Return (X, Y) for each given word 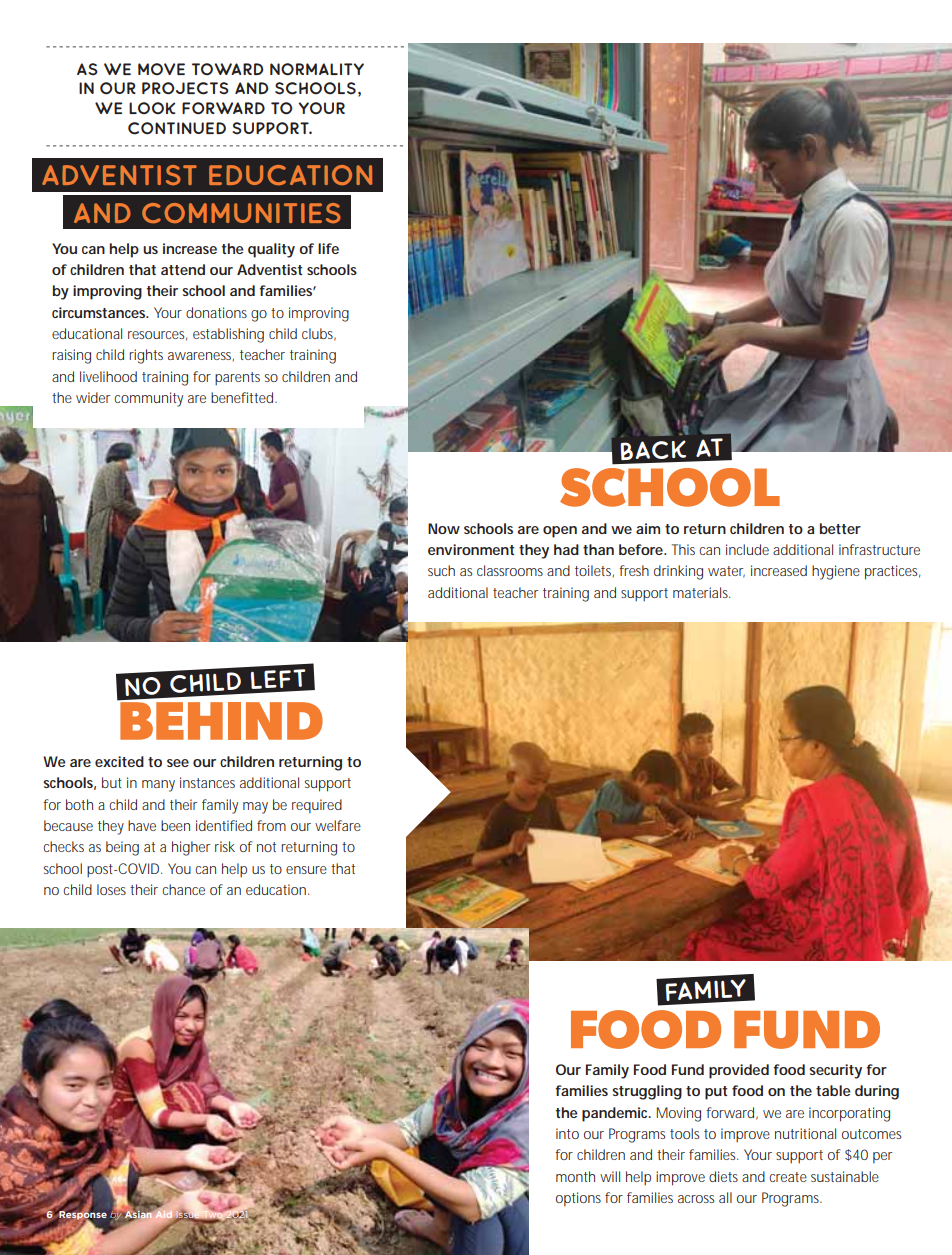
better (840, 528)
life (328, 248)
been (175, 825)
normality (317, 69)
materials (701, 592)
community (148, 399)
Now (444, 528)
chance (183, 889)
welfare (338, 825)
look (152, 108)
